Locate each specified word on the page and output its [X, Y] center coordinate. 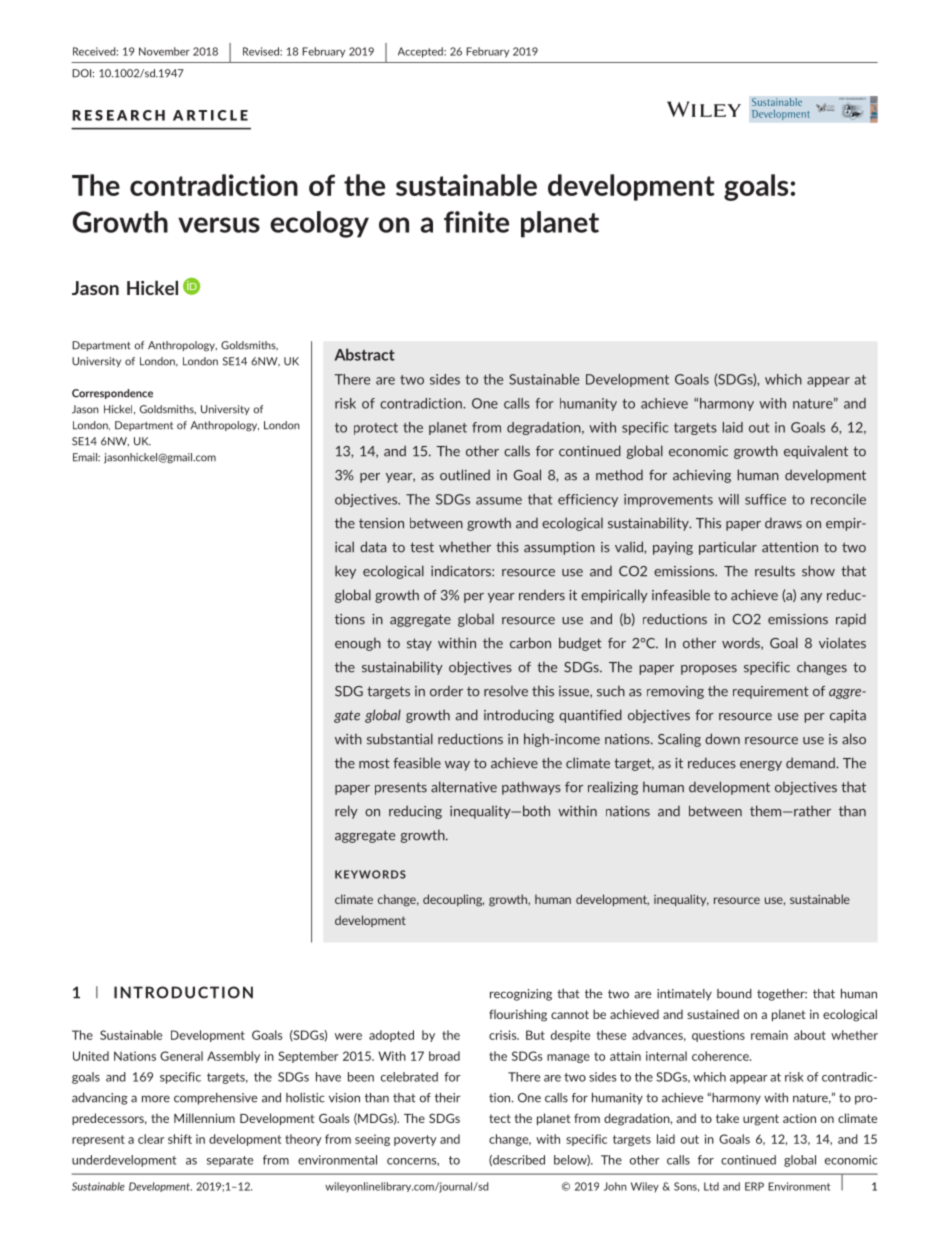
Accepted [421, 52]
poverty [415, 1140]
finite [476, 222]
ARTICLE [210, 115]
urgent [761, 1120]
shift [180, 1139]
